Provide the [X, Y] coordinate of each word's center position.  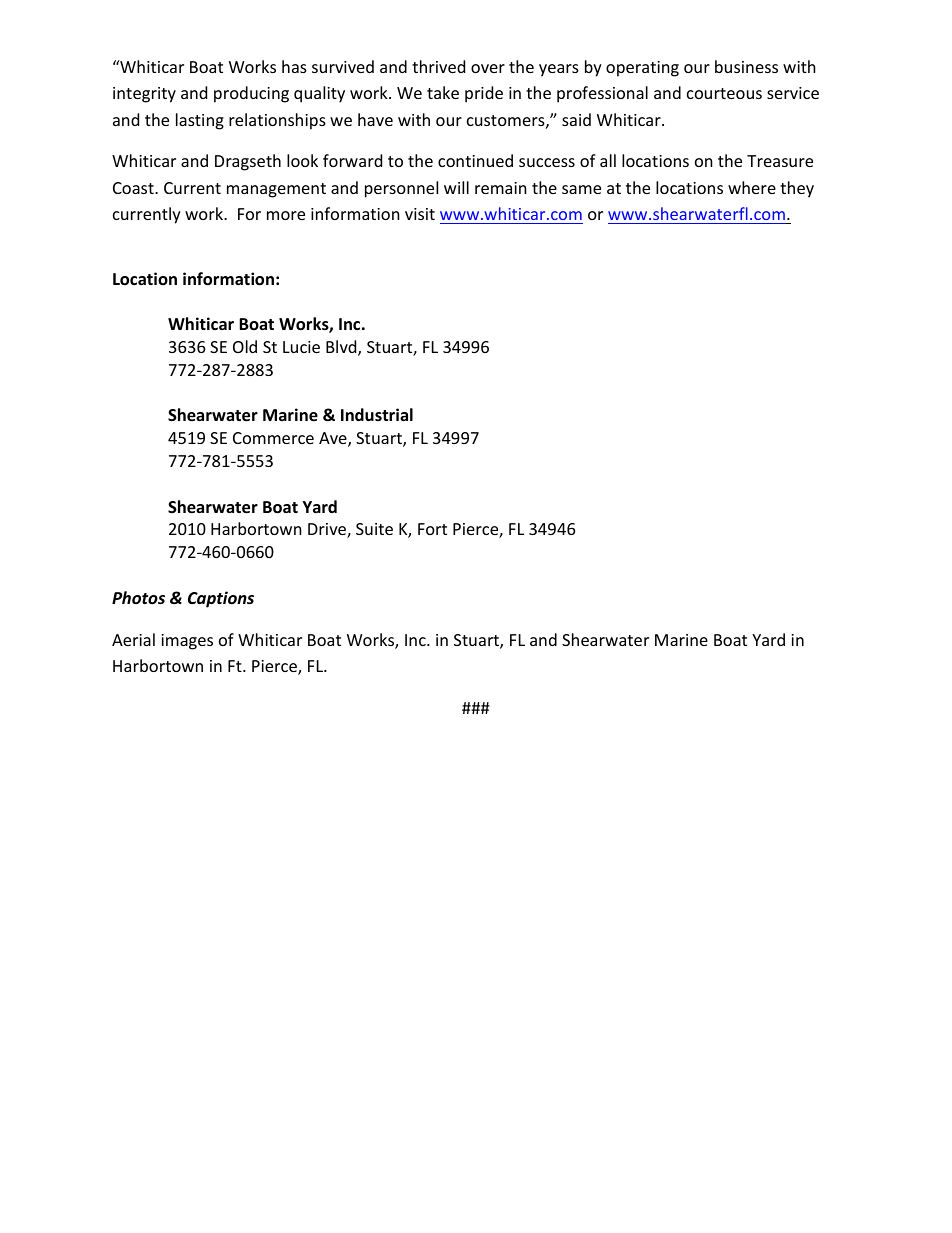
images [187, 642]
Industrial [377, 415]
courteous [724, 93]
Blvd [342, 348]
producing [251, 94]
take [443, 92]
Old [245, 346]
